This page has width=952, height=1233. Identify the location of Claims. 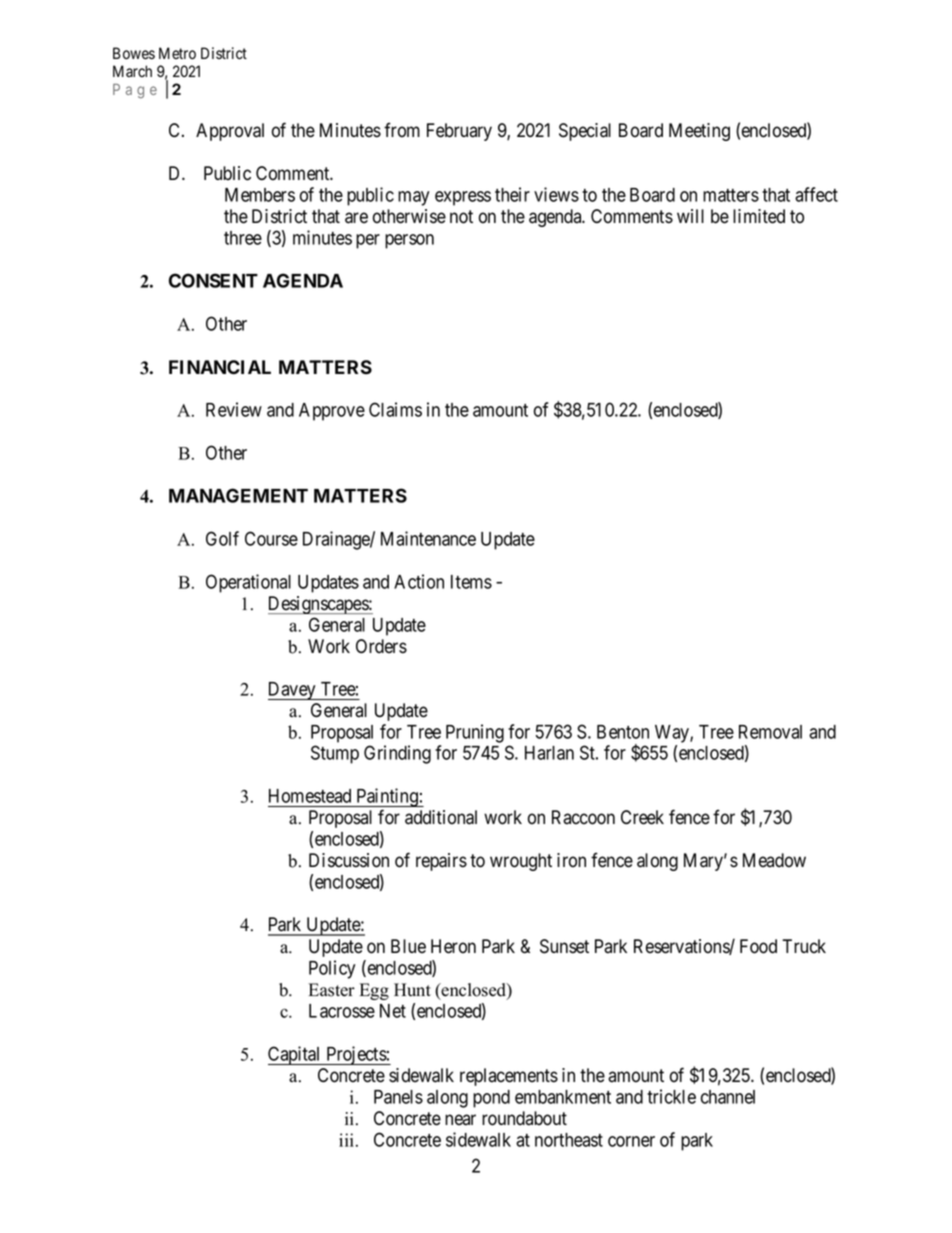
(395, 409).
